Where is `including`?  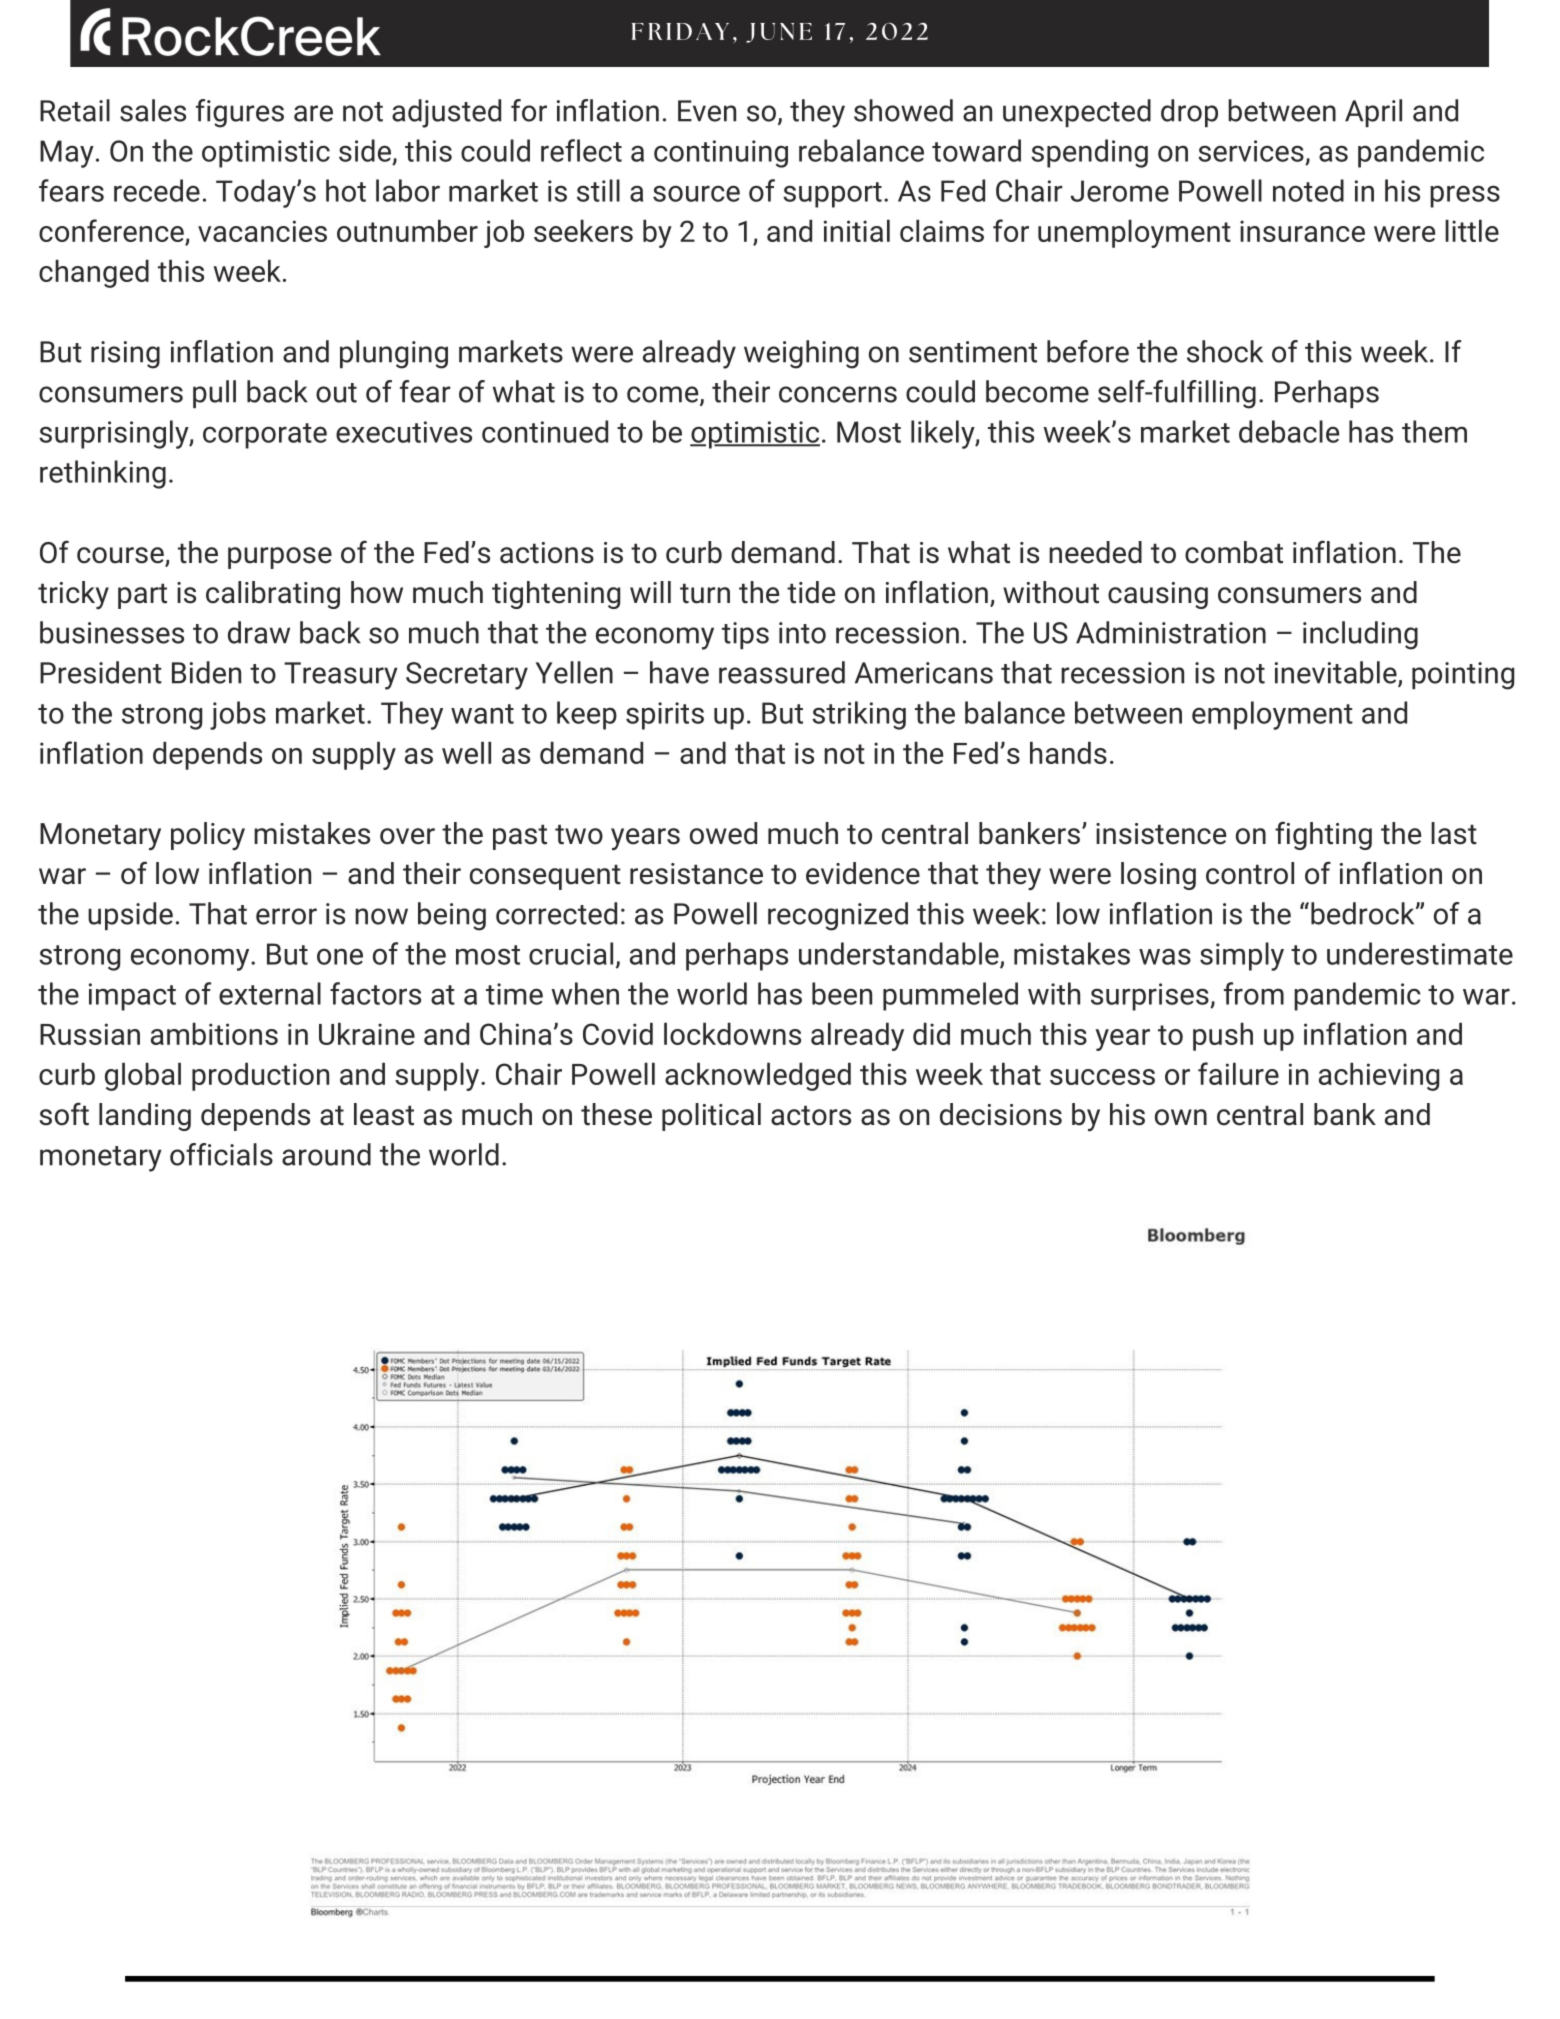 including is located at coordinates (1360, 635).
